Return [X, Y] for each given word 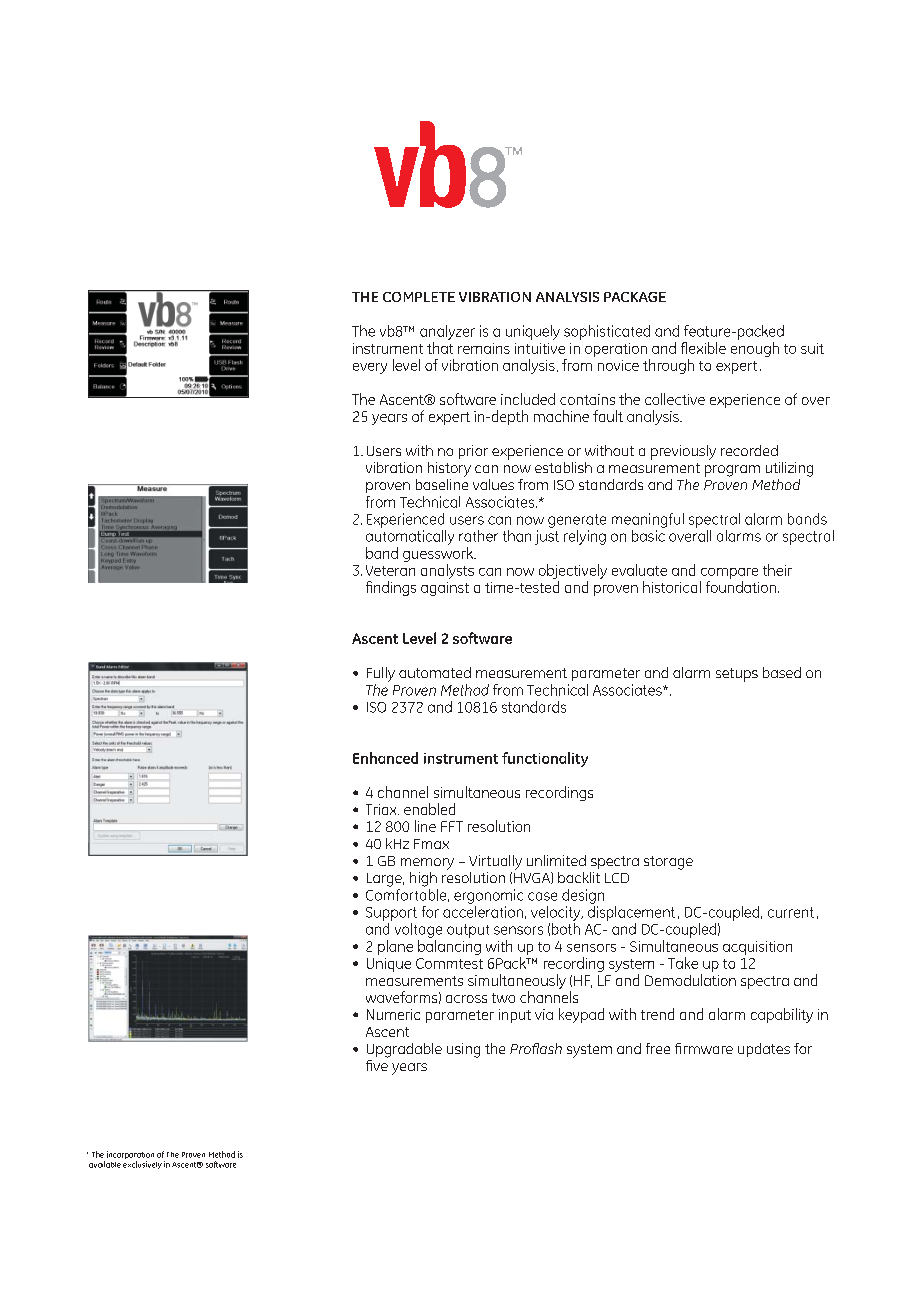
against [445, 589]
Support [391, 914]
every [370, 368]
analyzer [447, 332]
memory [427, 864]
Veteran [390, 570]
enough [755, 349]
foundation [741, 587]
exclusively [142, 1165]
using [463, 1050]
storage [668, 863]
